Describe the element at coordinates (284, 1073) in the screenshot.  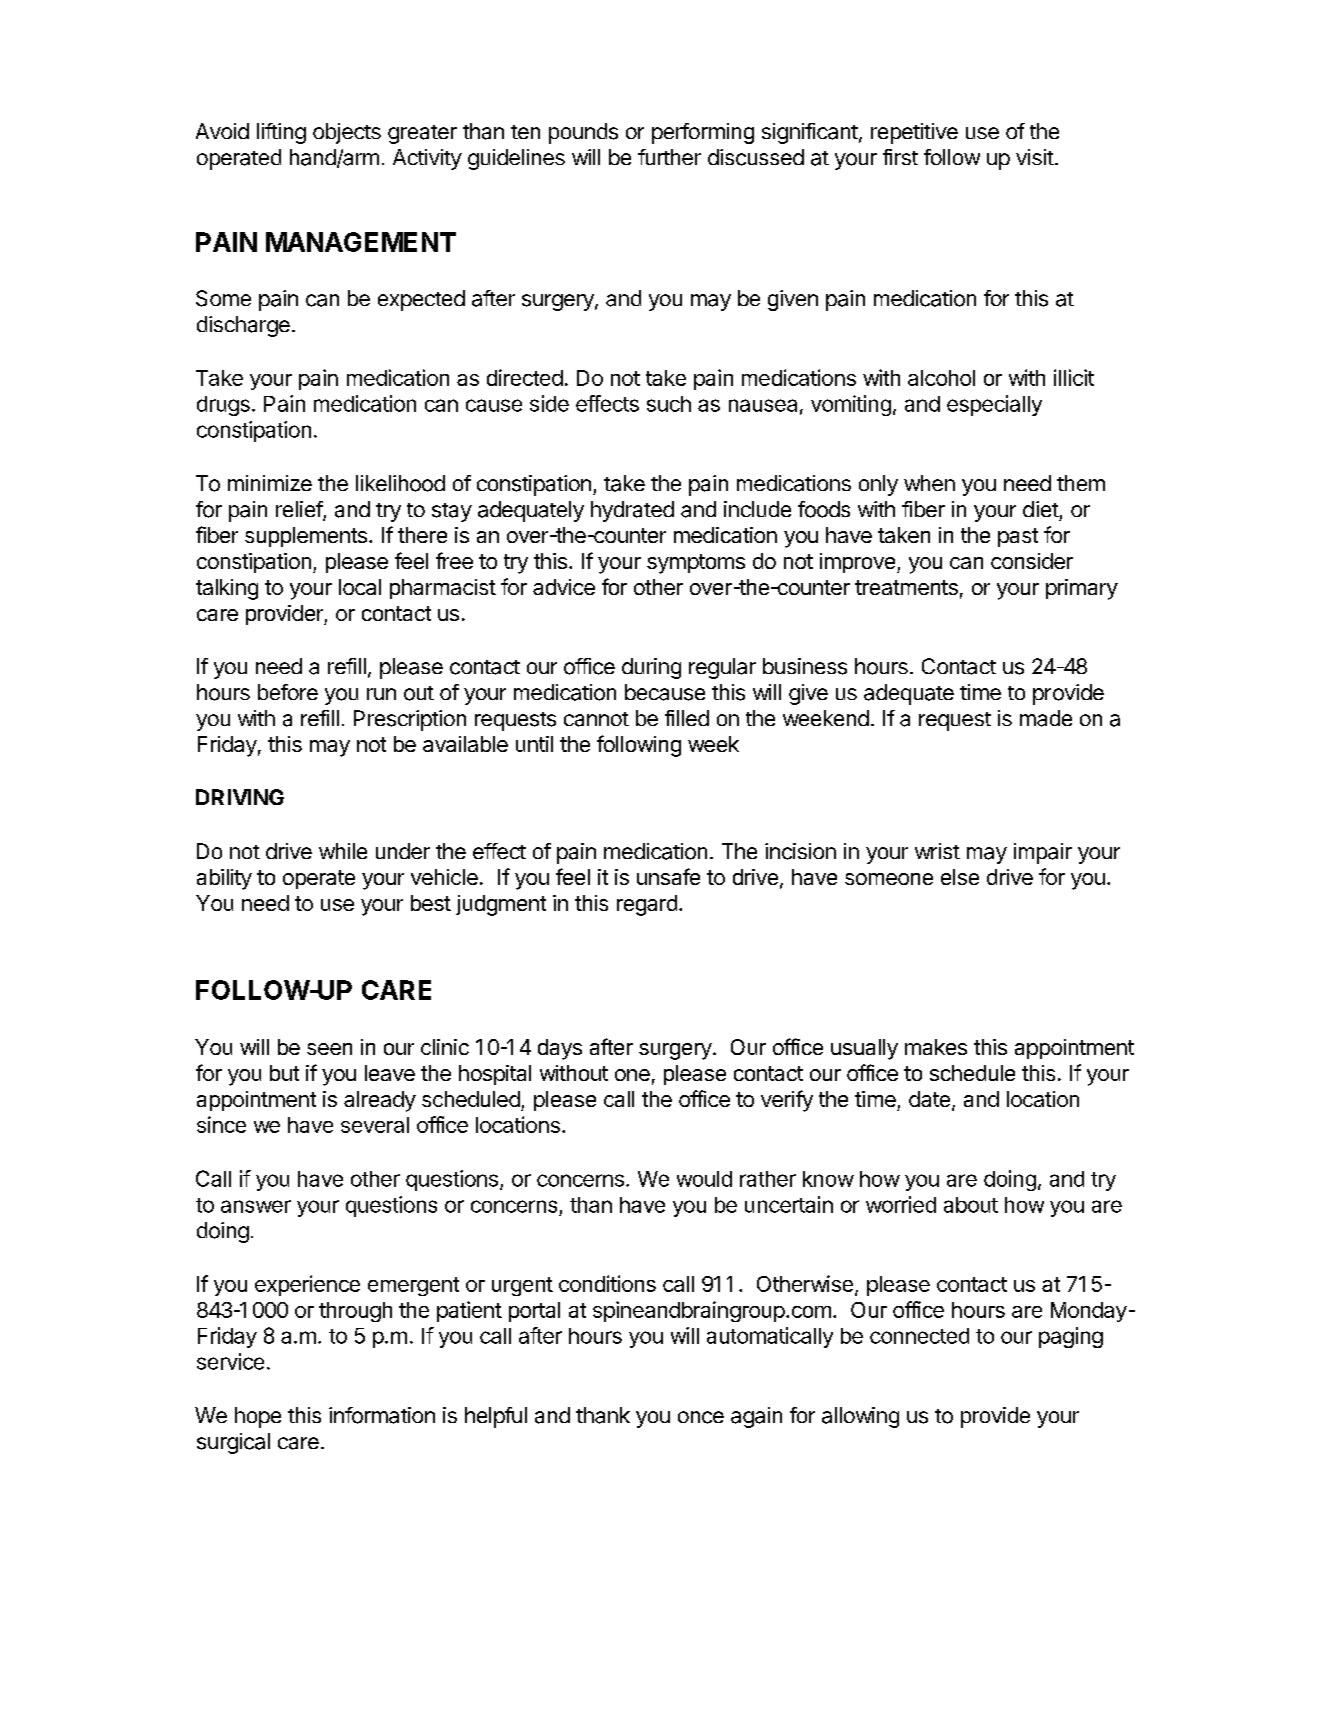
I see `but` at that location.
